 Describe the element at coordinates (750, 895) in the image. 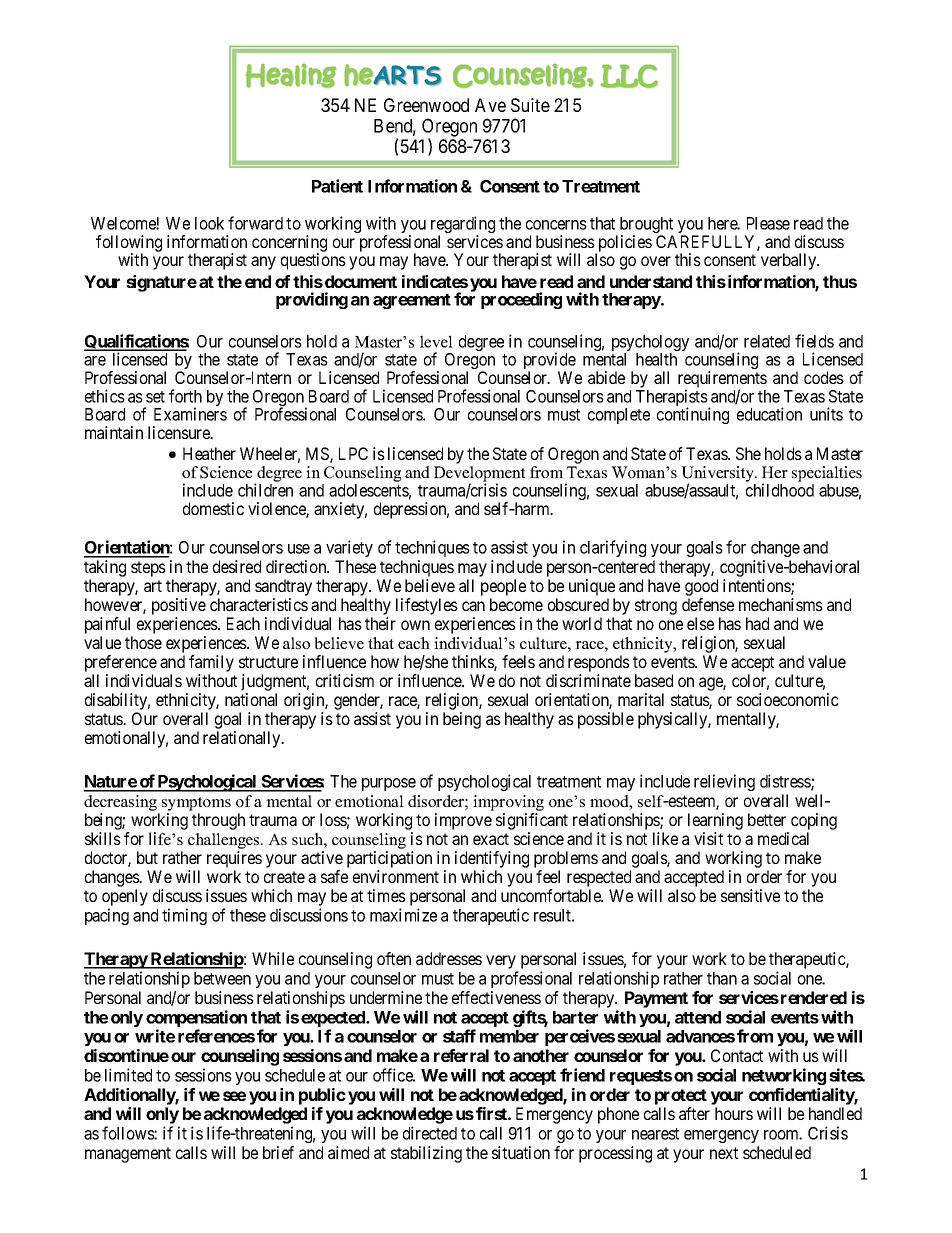

I see `sensitive` at that location.
